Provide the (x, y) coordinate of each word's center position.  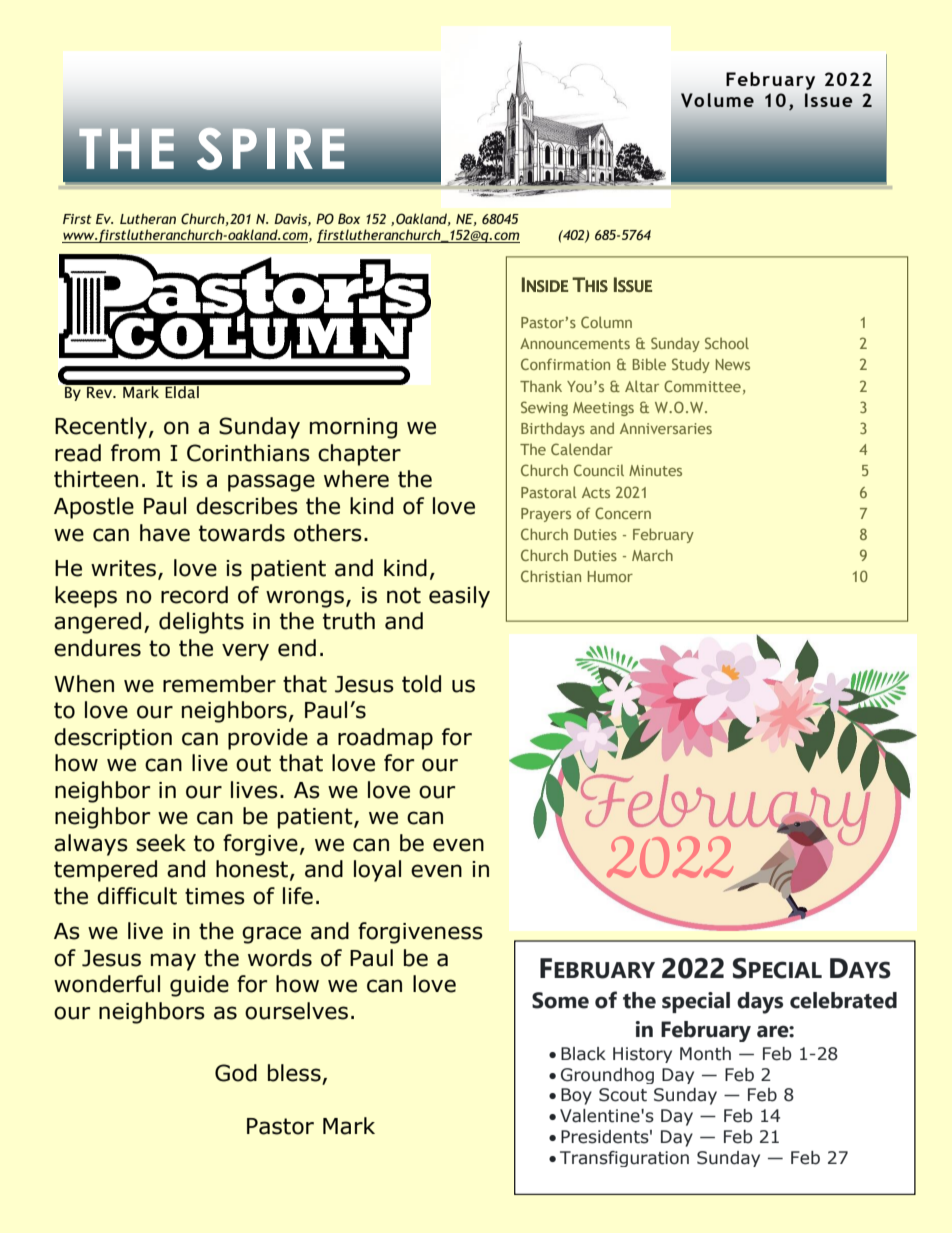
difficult (137, 896)
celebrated (843, 1000)
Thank (541, 386)
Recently (101, 428)
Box (349, 218)
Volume (717, 100)
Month (705, 1054)
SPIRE (271, 148)
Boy (576, 1096)
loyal (377, 871)
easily (459, 597)
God (236, 1073)
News (733, 364)
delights (201, 623)
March (652, 555)
